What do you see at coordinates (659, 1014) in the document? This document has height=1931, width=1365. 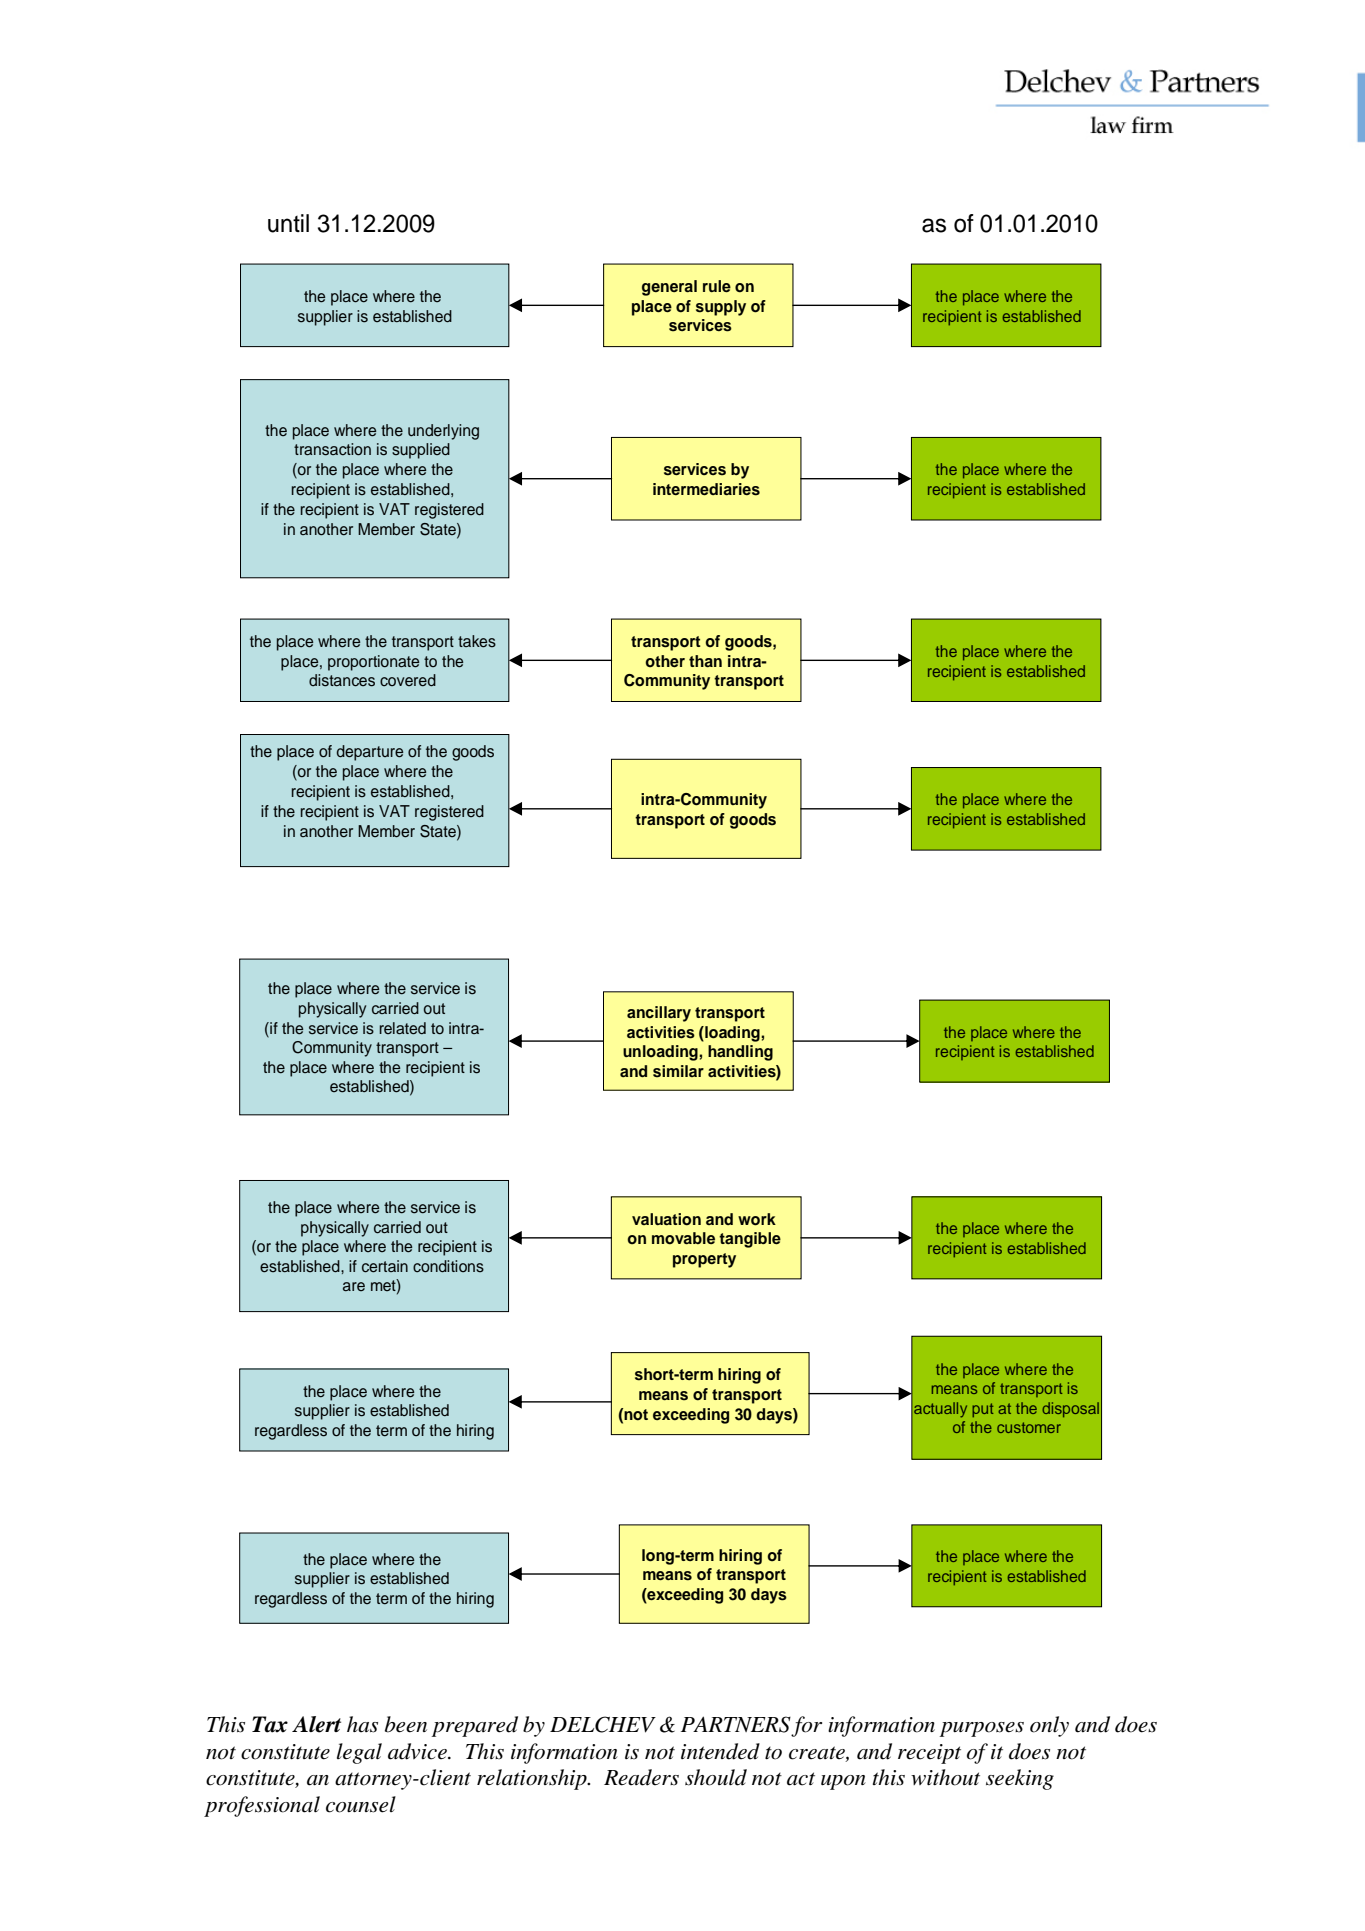 I see `ancillary` at bounding box center [659, 1014].
